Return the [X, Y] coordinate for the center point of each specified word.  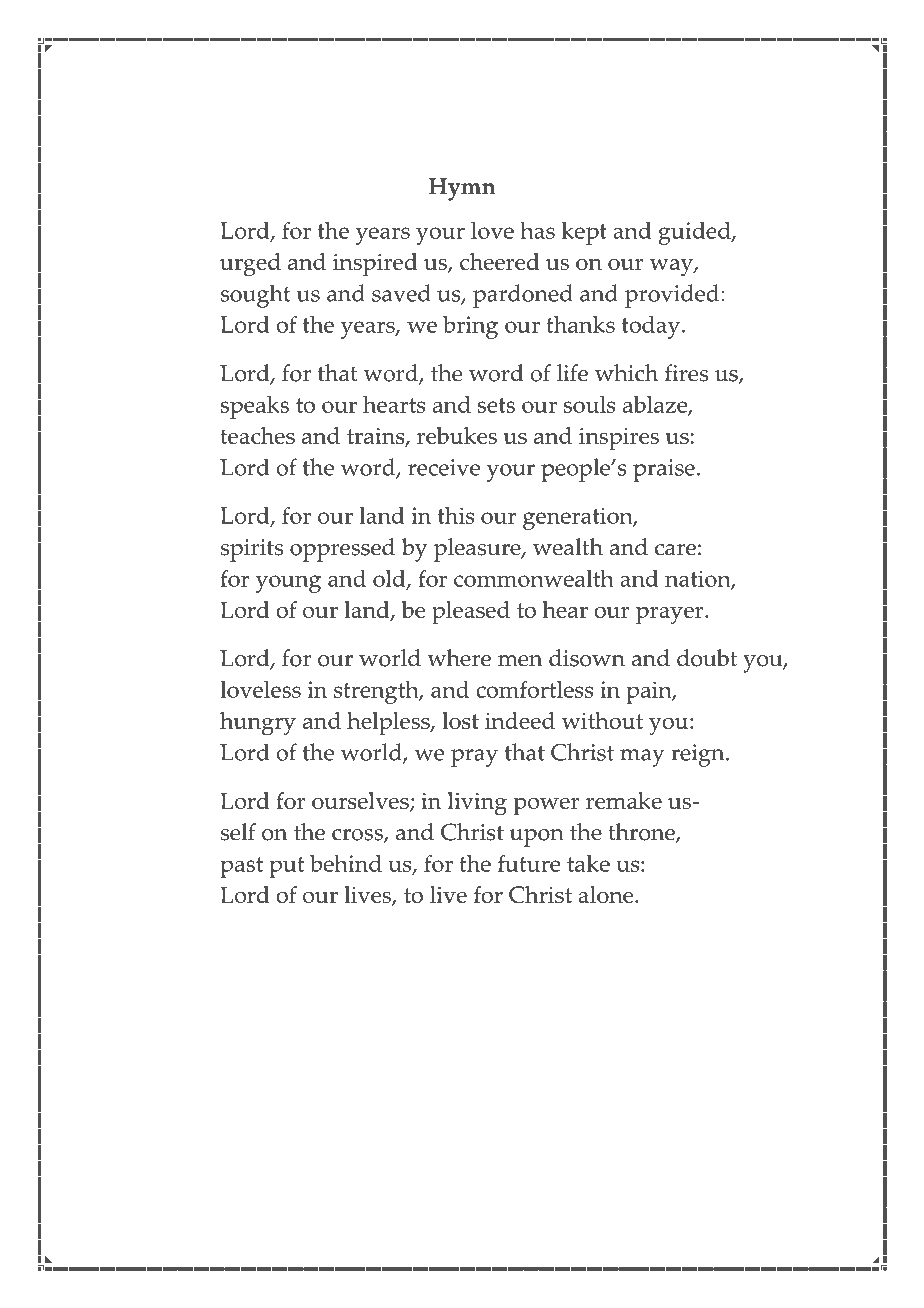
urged [250, 265]
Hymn [462, 189]
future [529, 863]
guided [696, 233]
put [287, 867]
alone [607, 894]
